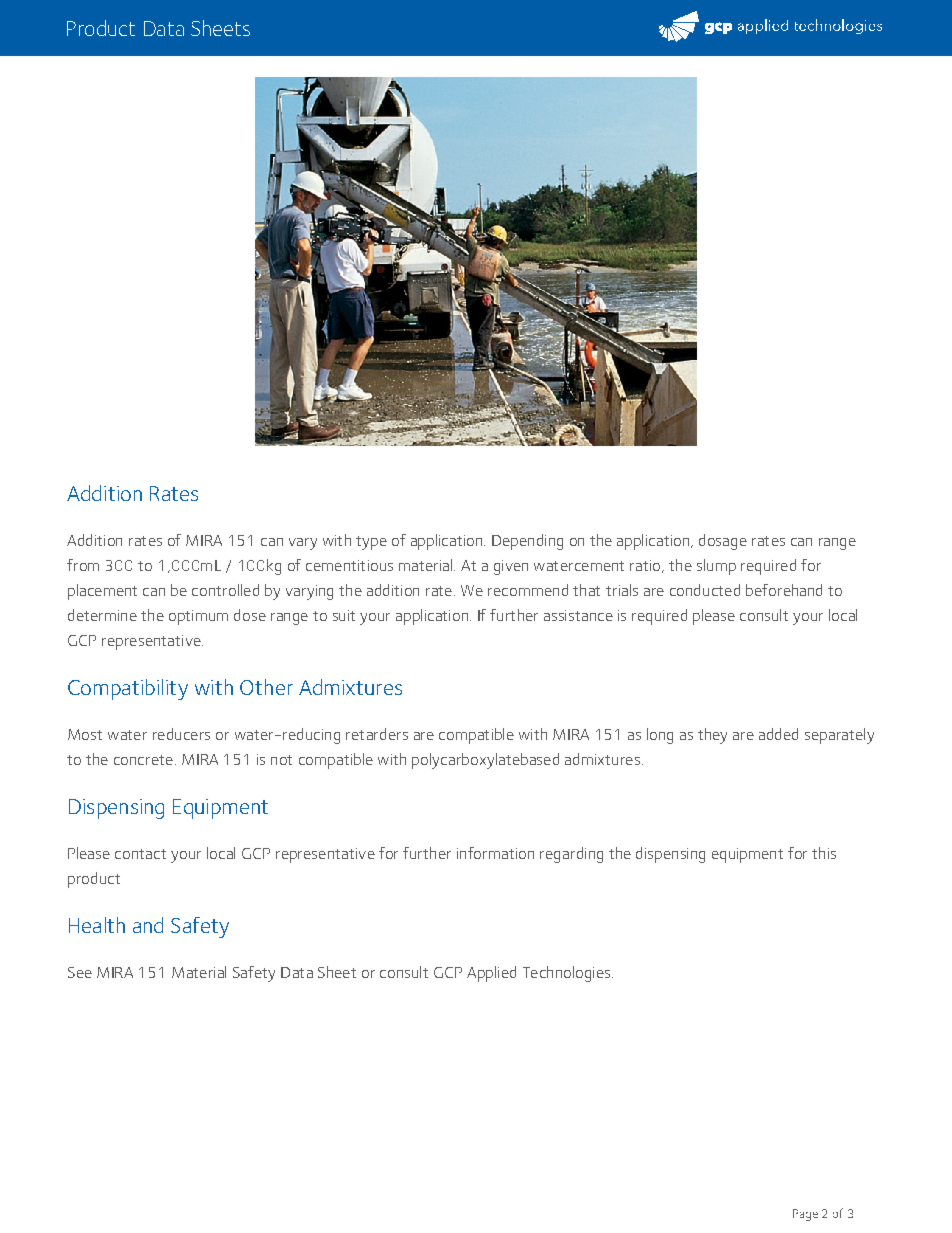 The height and width of the page is (1233, 952). What do you see at coordinates (805, 1215) in the page?
I see `Page` at bounding box center [805, 1215].
